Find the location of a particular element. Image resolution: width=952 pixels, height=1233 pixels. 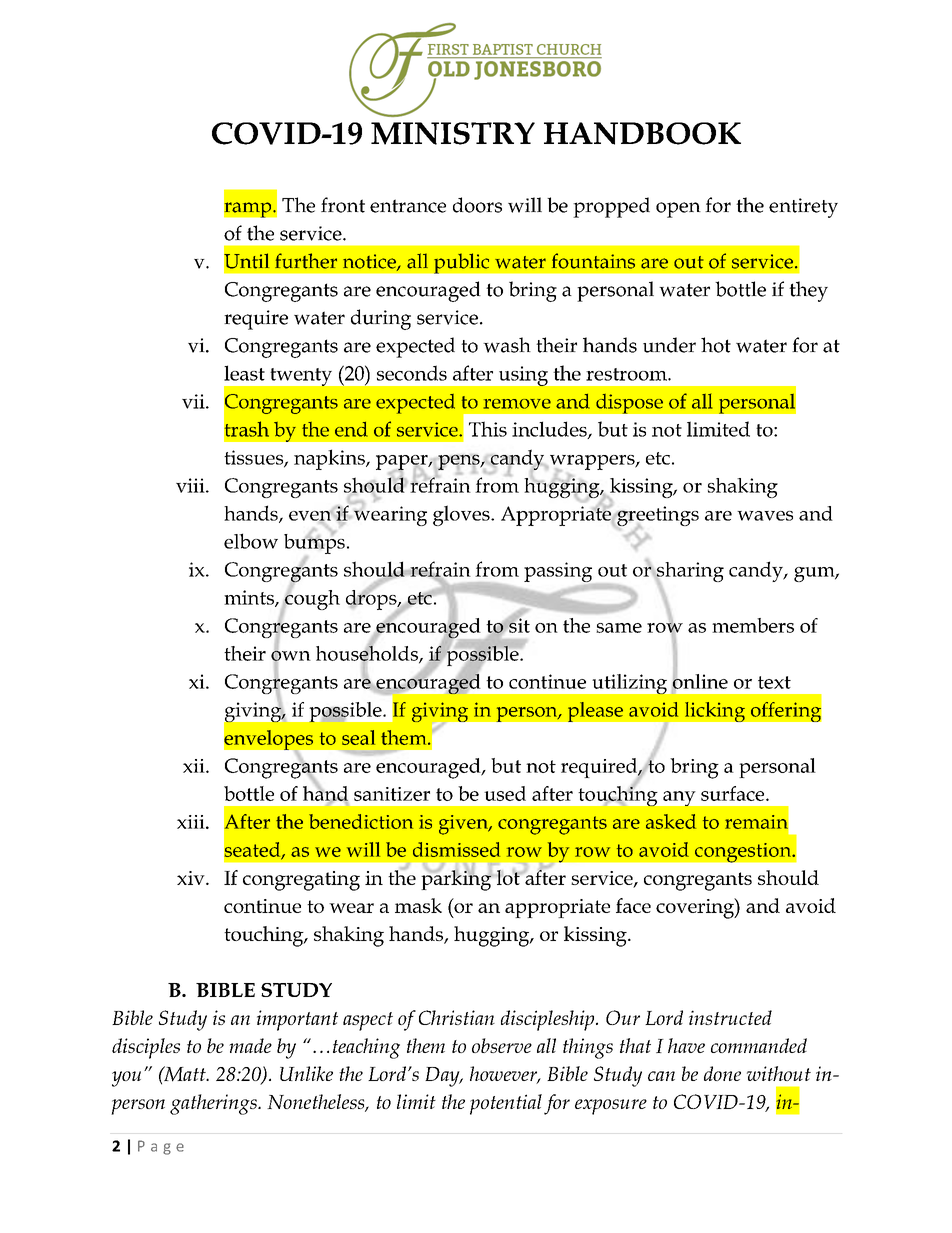

mints is located at coordinates (250, 598).
